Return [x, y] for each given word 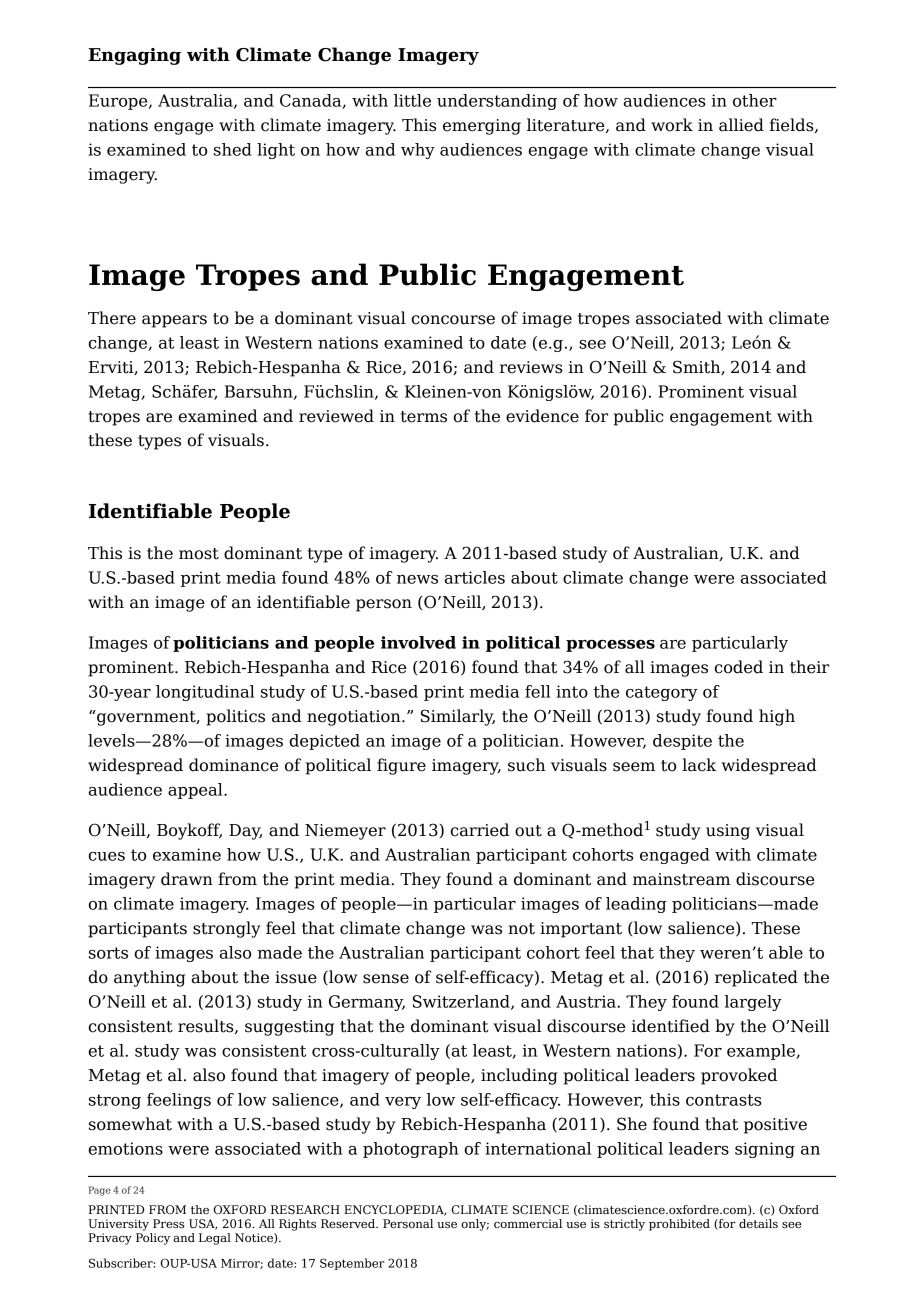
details [758, 1223]
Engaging [134, 56]
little [412, 100]
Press [169, 1223]
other [755, 100]
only [475, 1225]
